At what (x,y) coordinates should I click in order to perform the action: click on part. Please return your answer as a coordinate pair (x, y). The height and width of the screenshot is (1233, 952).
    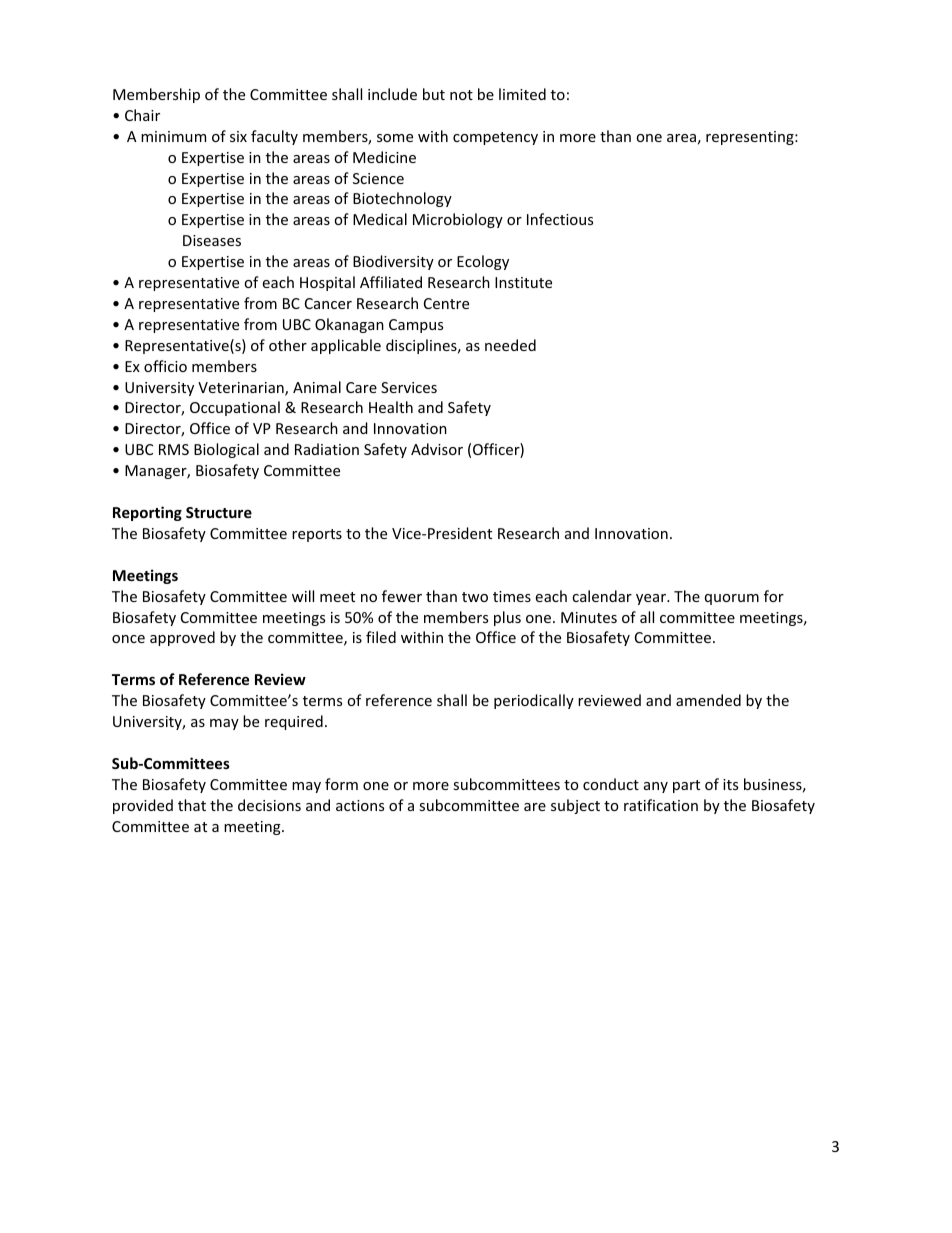
    Looking at the image, I should click on (686, 786).
